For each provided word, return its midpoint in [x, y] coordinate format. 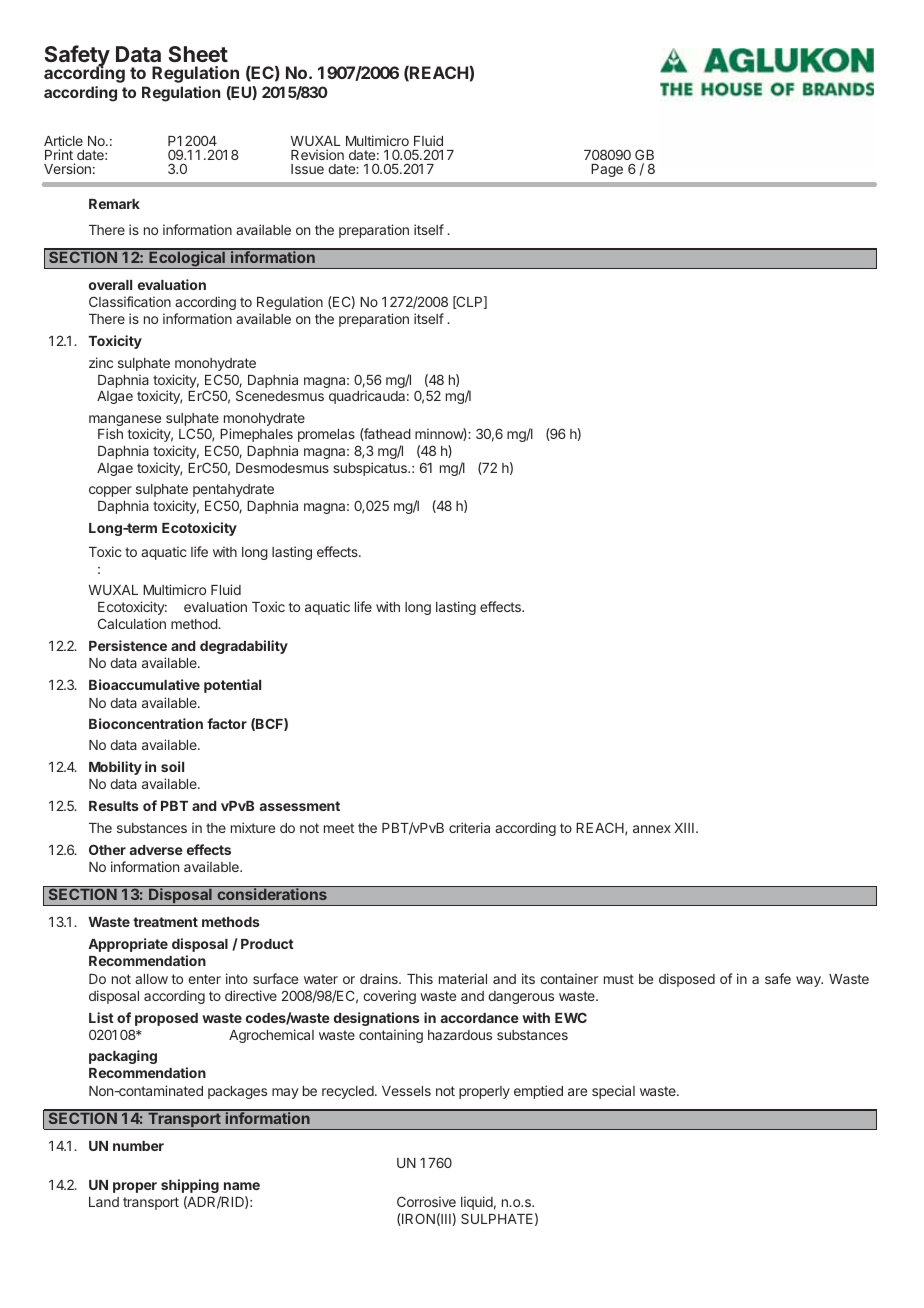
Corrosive [426, 1201]
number [138, 1146]
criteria [469, 827]
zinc [101, 362]
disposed [687, 980]
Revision [317, 154]
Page [607, 170]
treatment [165, 922]
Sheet [198, 54]
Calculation [132, 623]
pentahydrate [233, 490]
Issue [307, 169]
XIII [684, 828]
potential [232, 686]
